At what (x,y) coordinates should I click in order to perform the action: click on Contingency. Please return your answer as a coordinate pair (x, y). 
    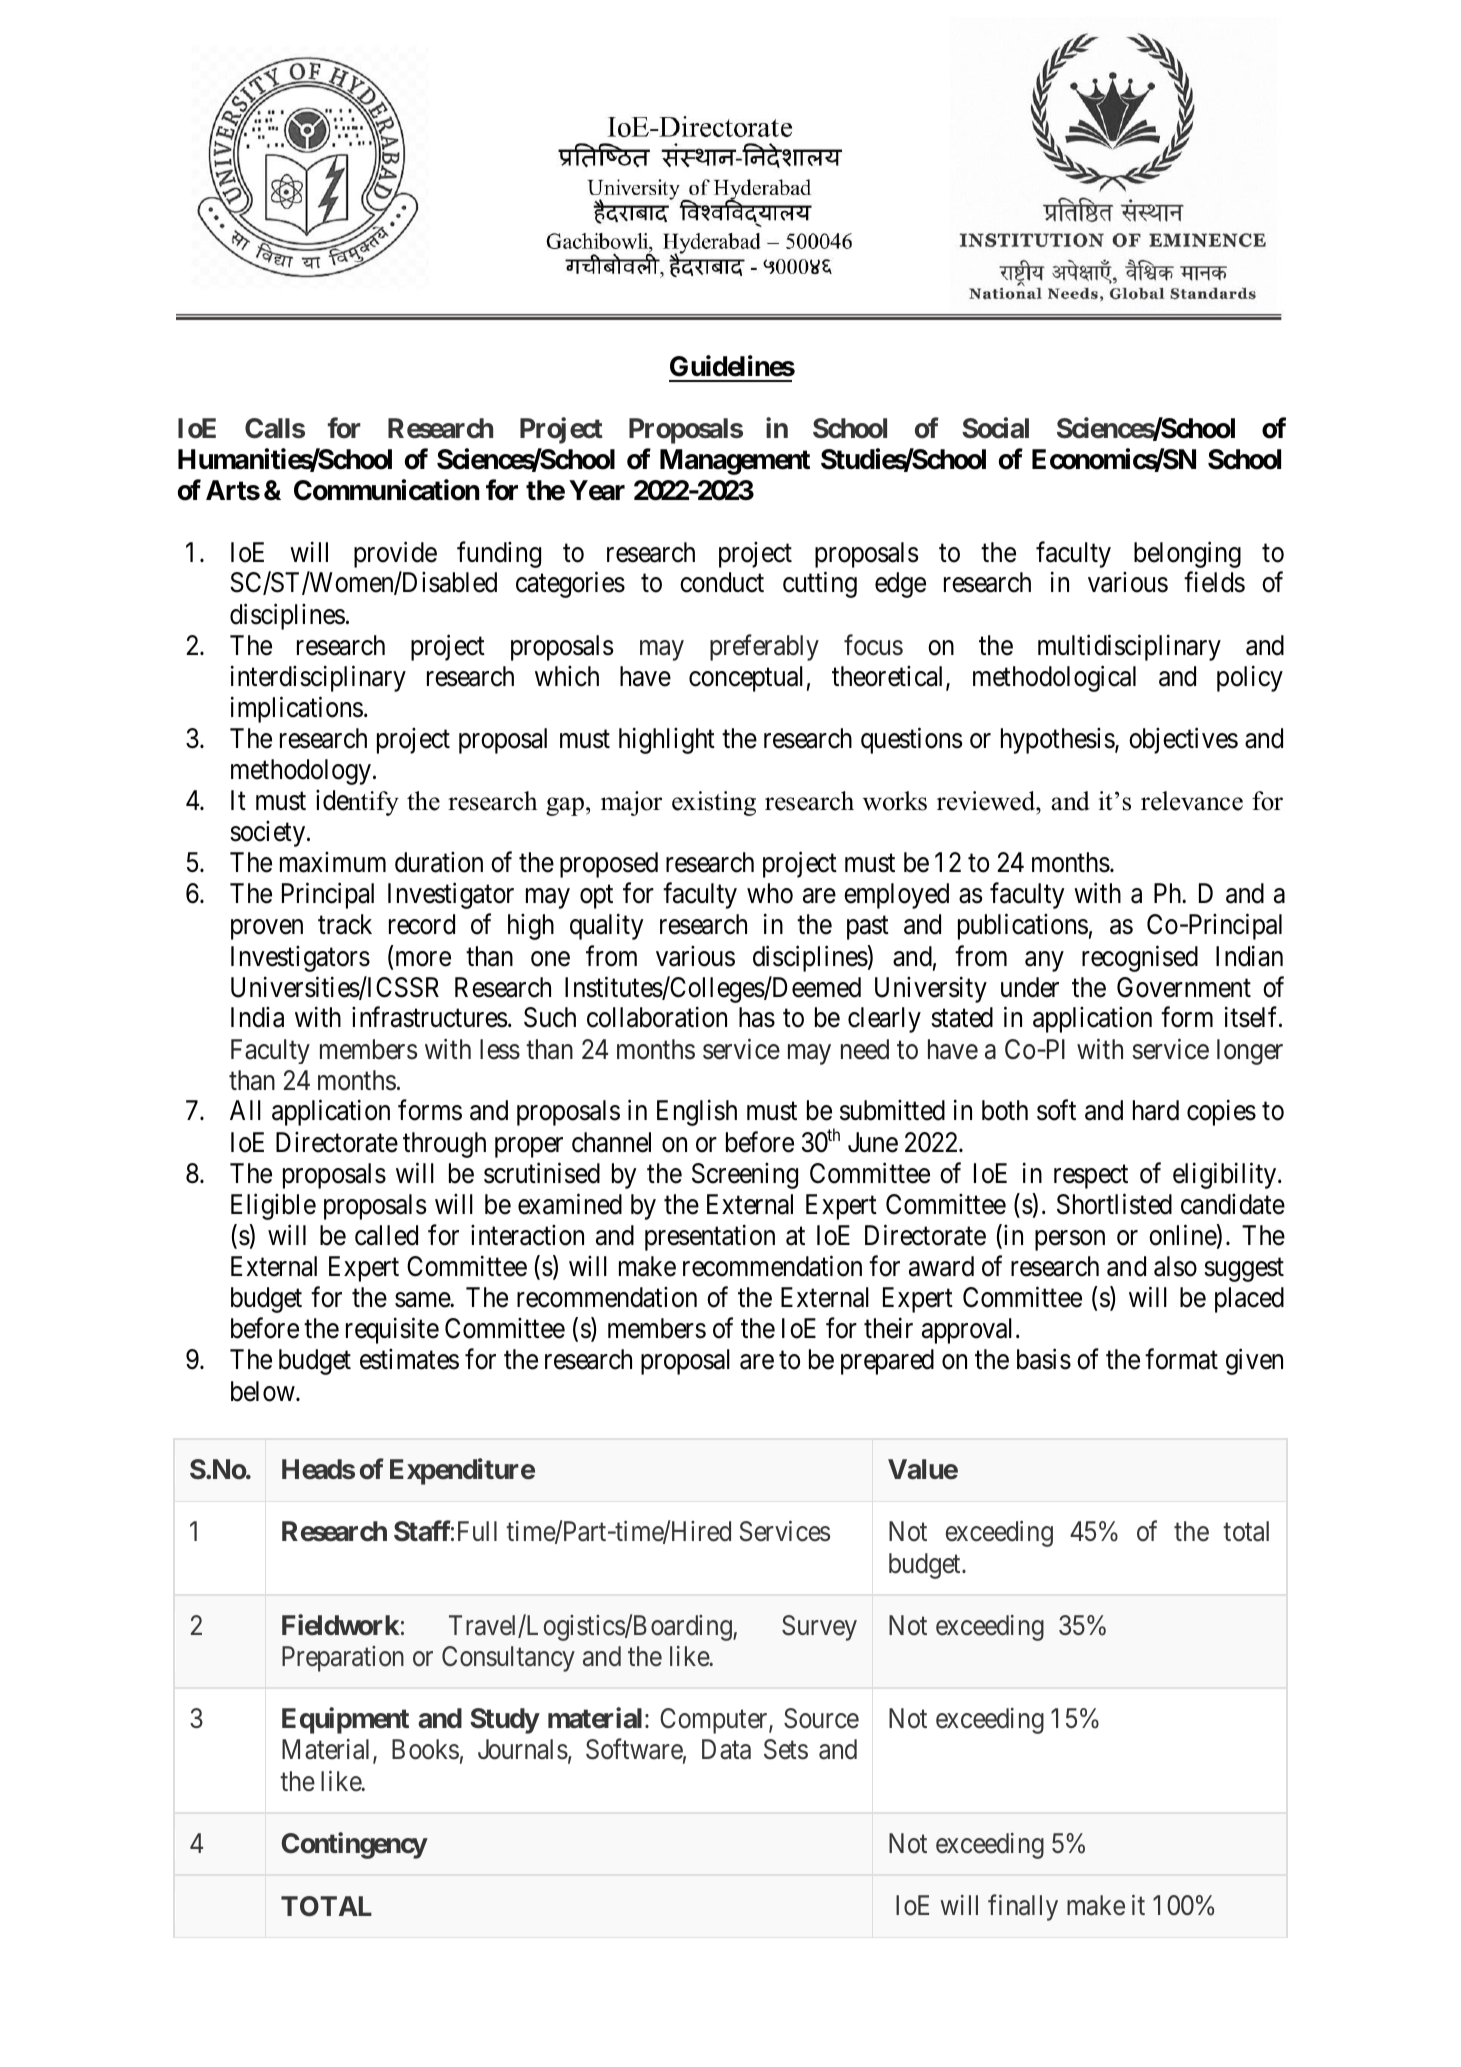
    Looking at the image, I should click on (354, 1845).
